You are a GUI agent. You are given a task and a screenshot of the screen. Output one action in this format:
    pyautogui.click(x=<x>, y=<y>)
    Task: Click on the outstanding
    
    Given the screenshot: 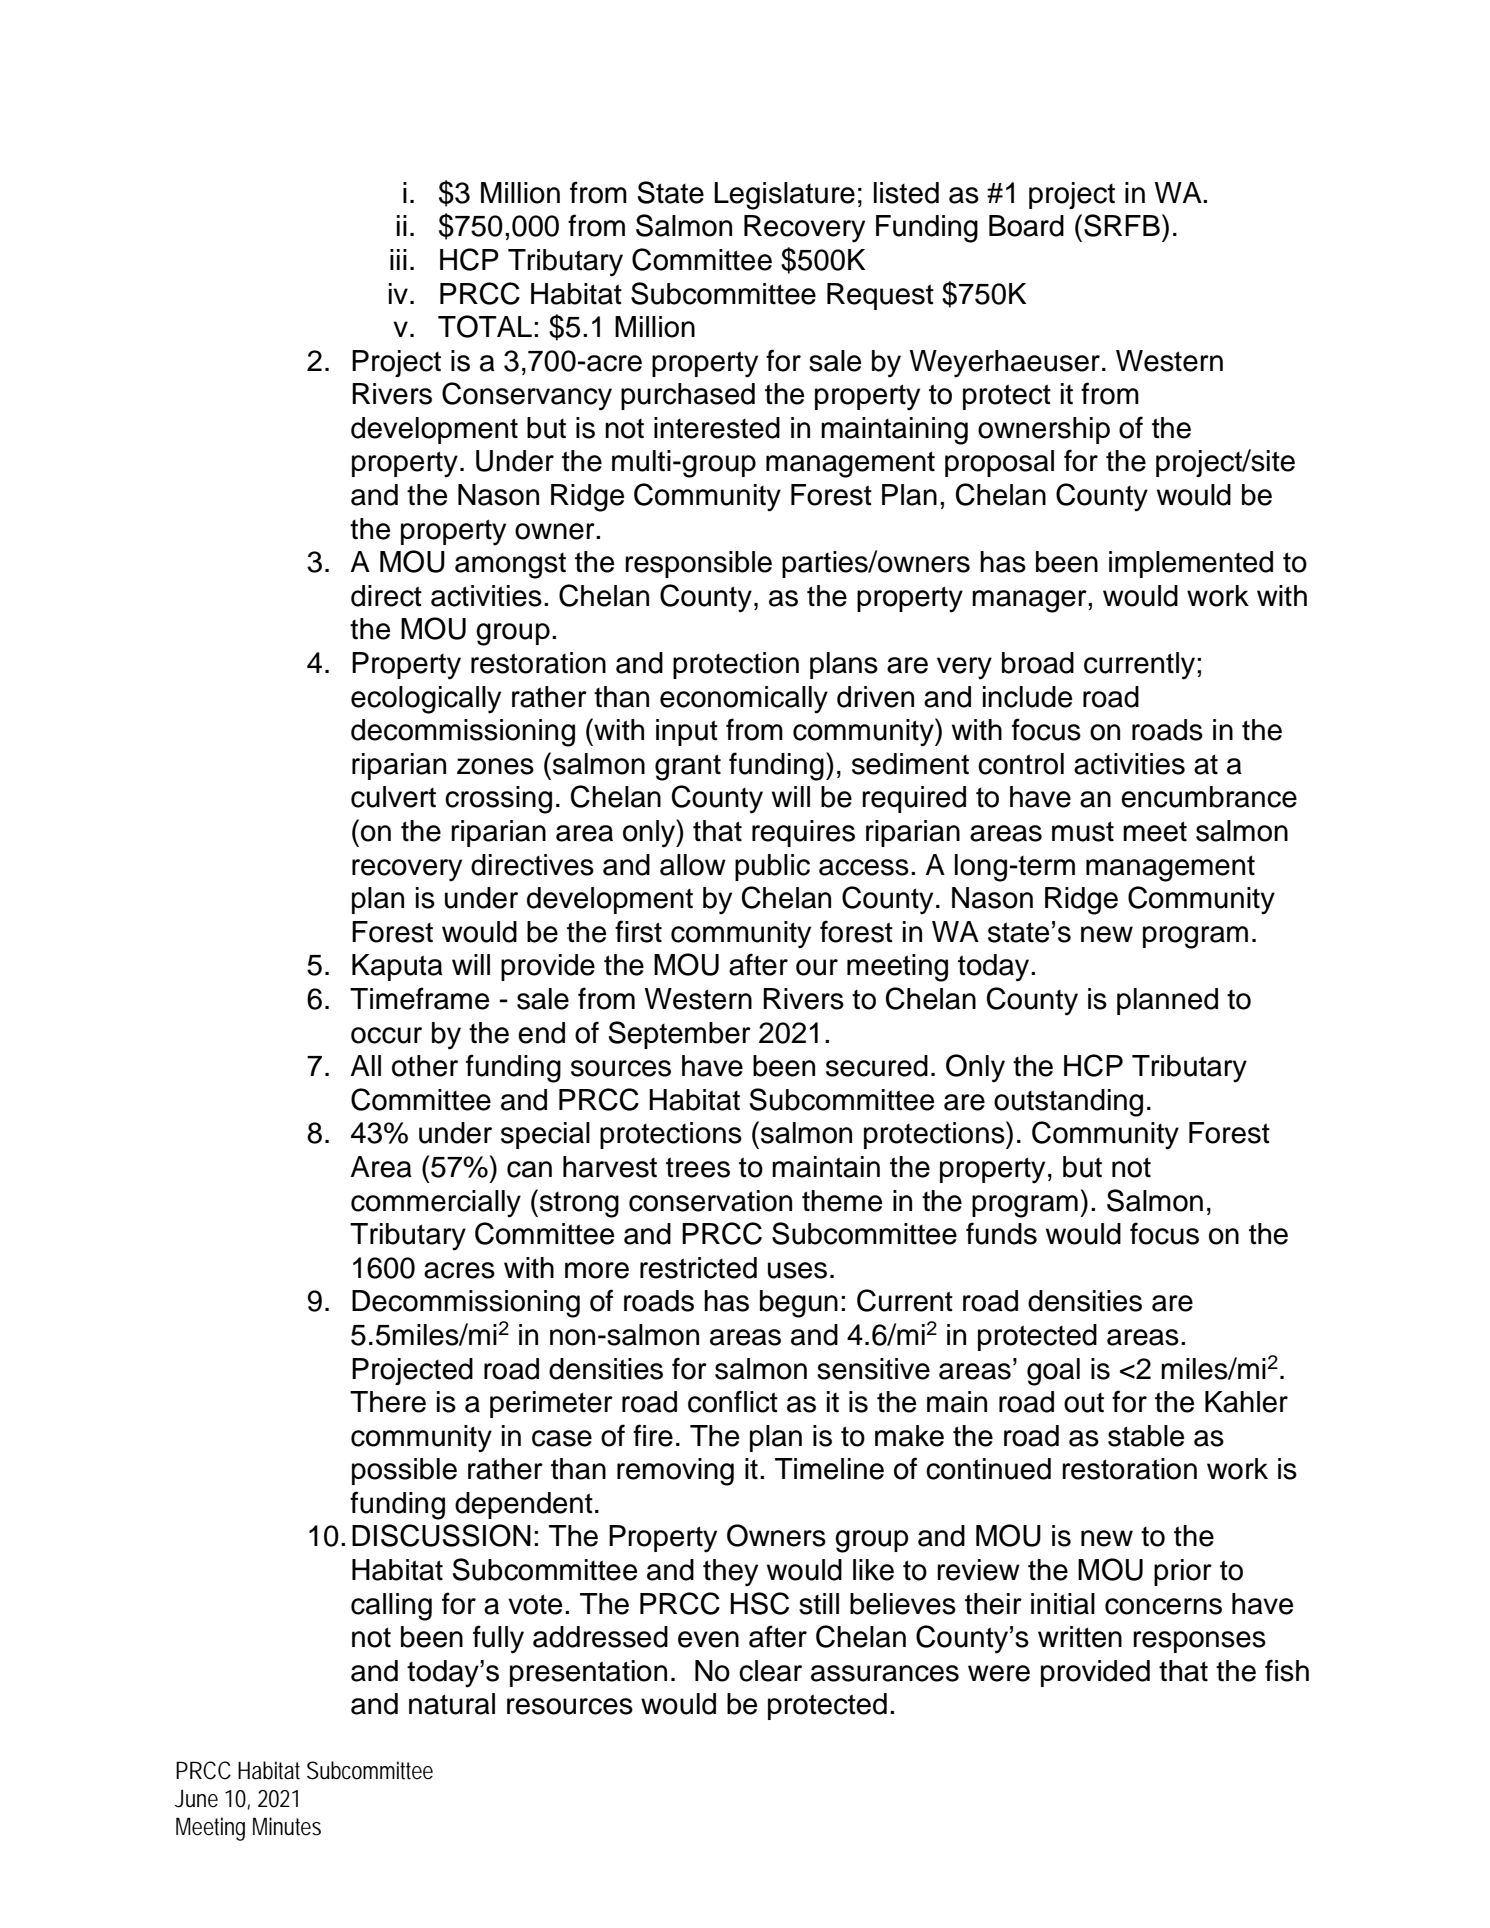 What is the action you would take?
    pyautogui.click(x=1068, y=1103)
